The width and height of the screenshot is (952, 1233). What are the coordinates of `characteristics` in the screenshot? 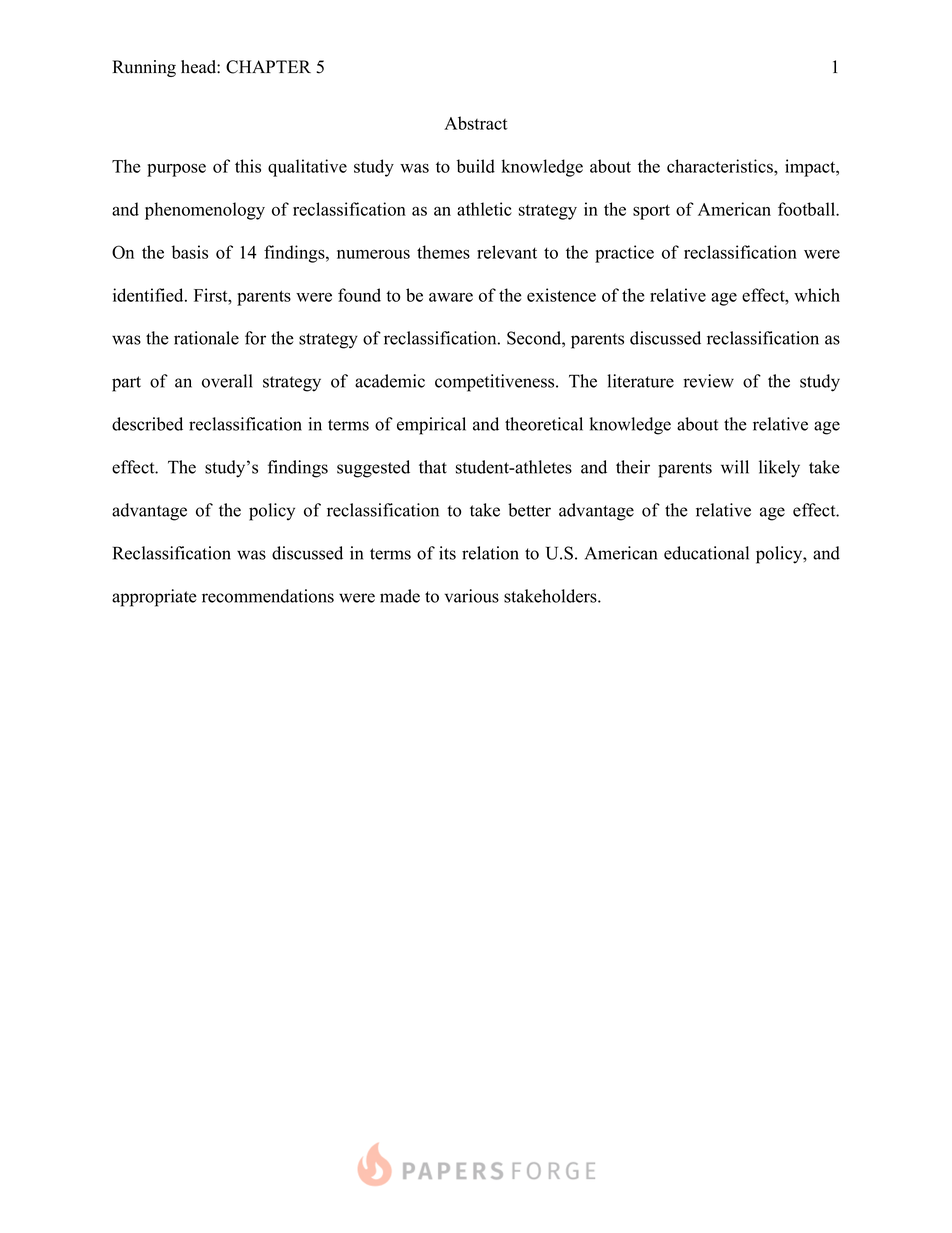 It's located at (721, 166).
